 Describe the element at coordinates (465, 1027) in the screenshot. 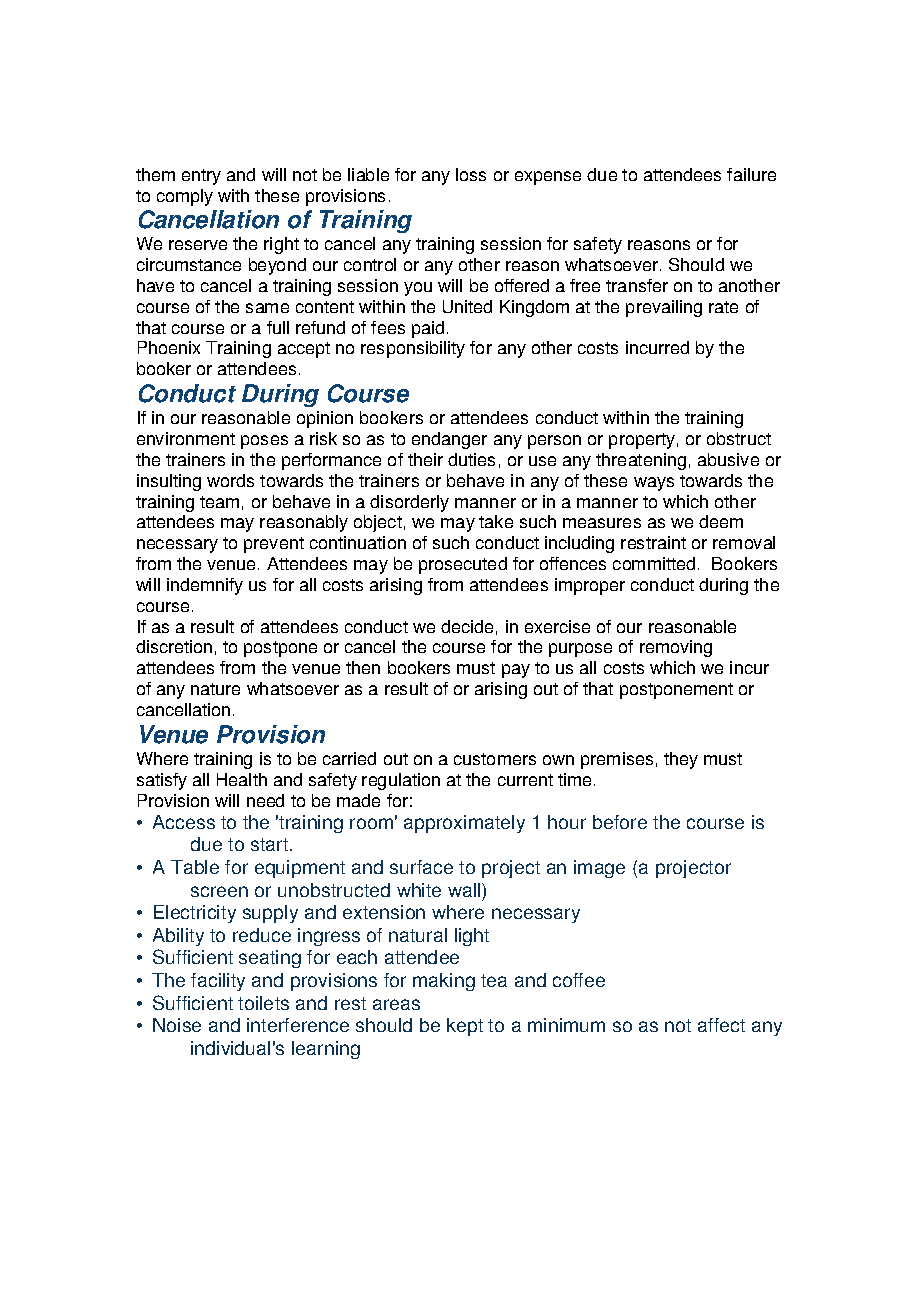

I see `kept` at that location.
